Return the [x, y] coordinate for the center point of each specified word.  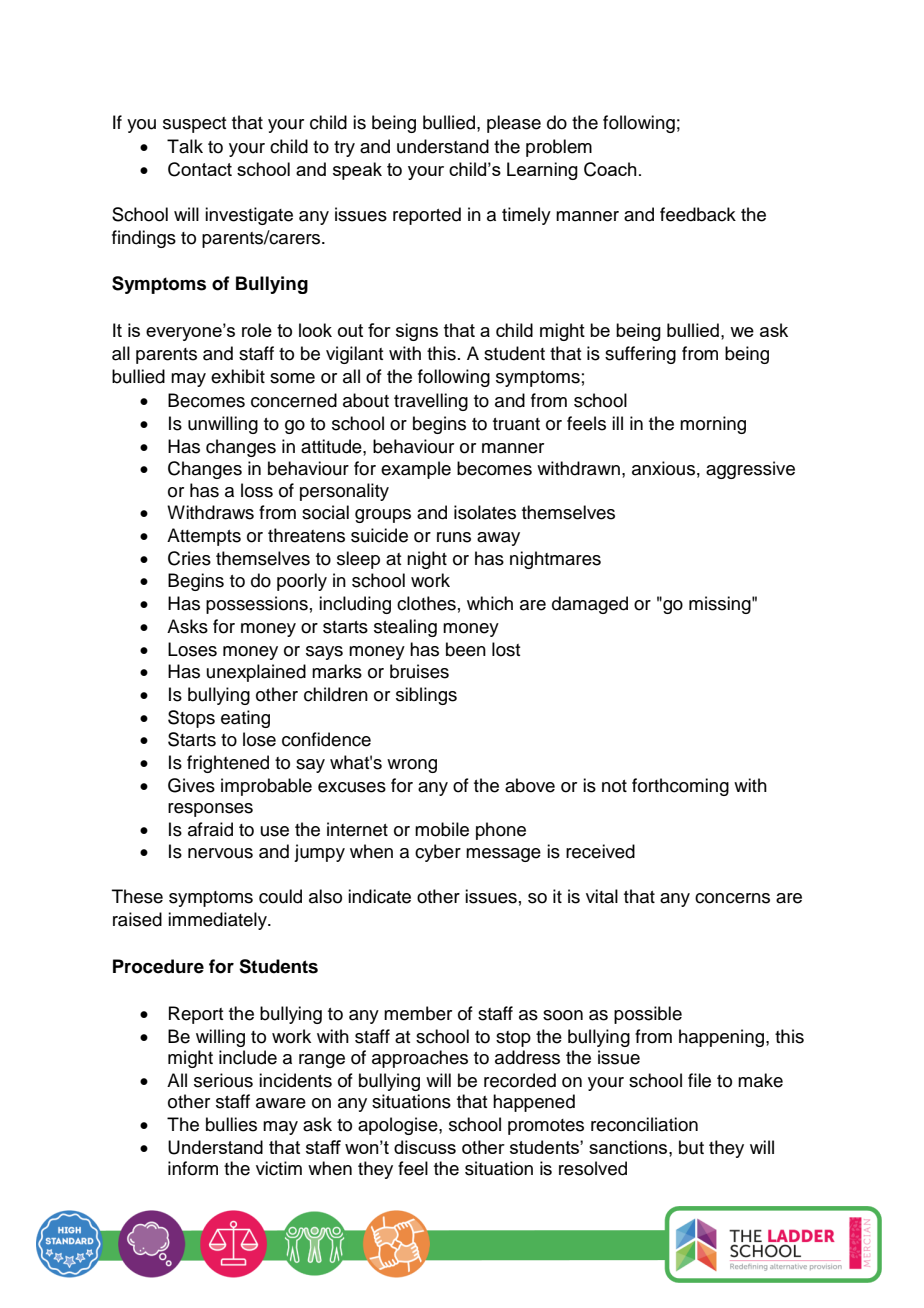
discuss [425, 1147]
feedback [698, 214]
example [416, 470]
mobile [442, 829]
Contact [200, 169]
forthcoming [680, 787]
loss [257, 490]
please [514, 124]
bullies [231, 1124]
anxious [663, 468]
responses [210, 810]
